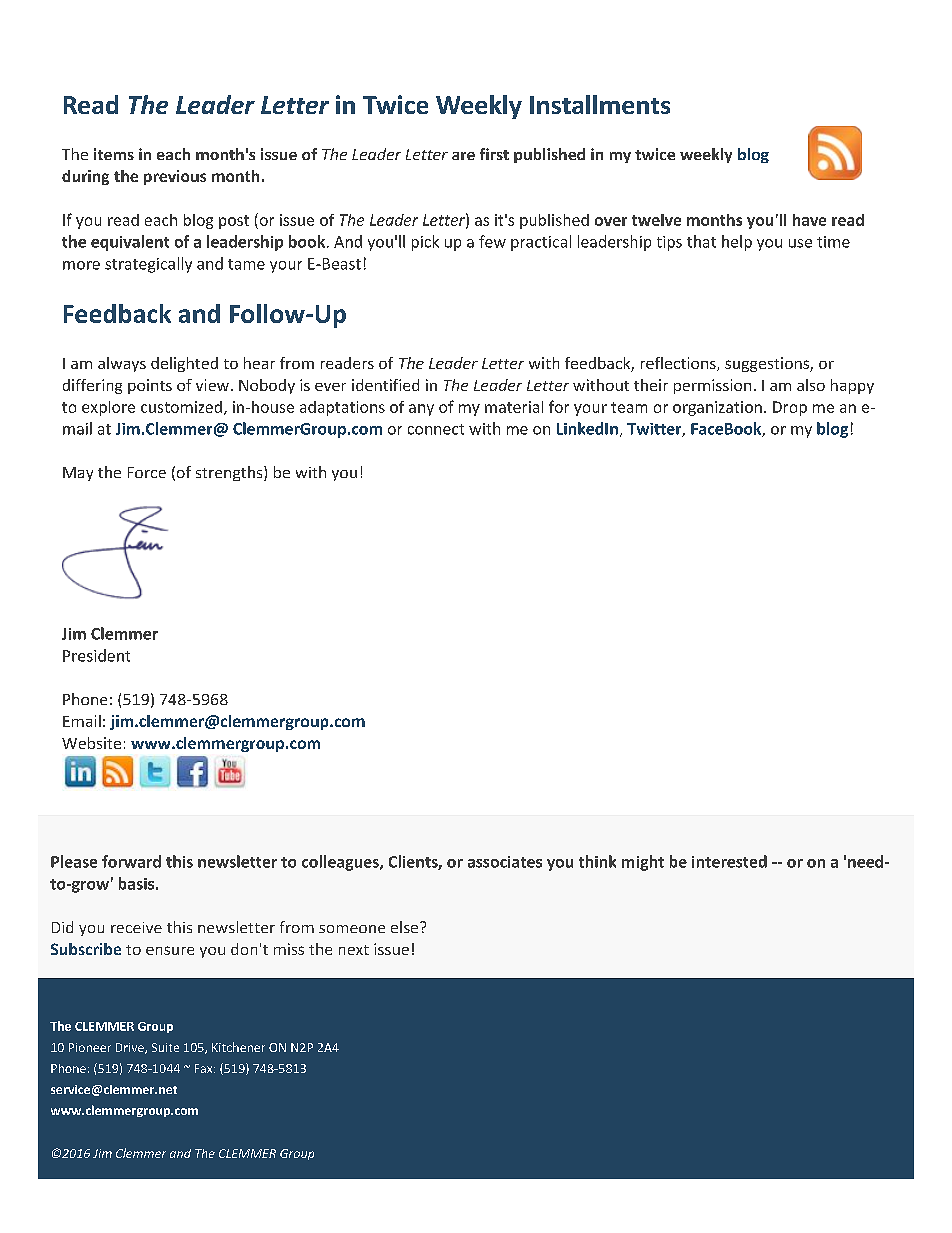 The width and height of the screenshot is (952, 1233). What do you see at coordinates (463, 156) in the screenshot?
I see `are` at bounding box center [463, 156].
